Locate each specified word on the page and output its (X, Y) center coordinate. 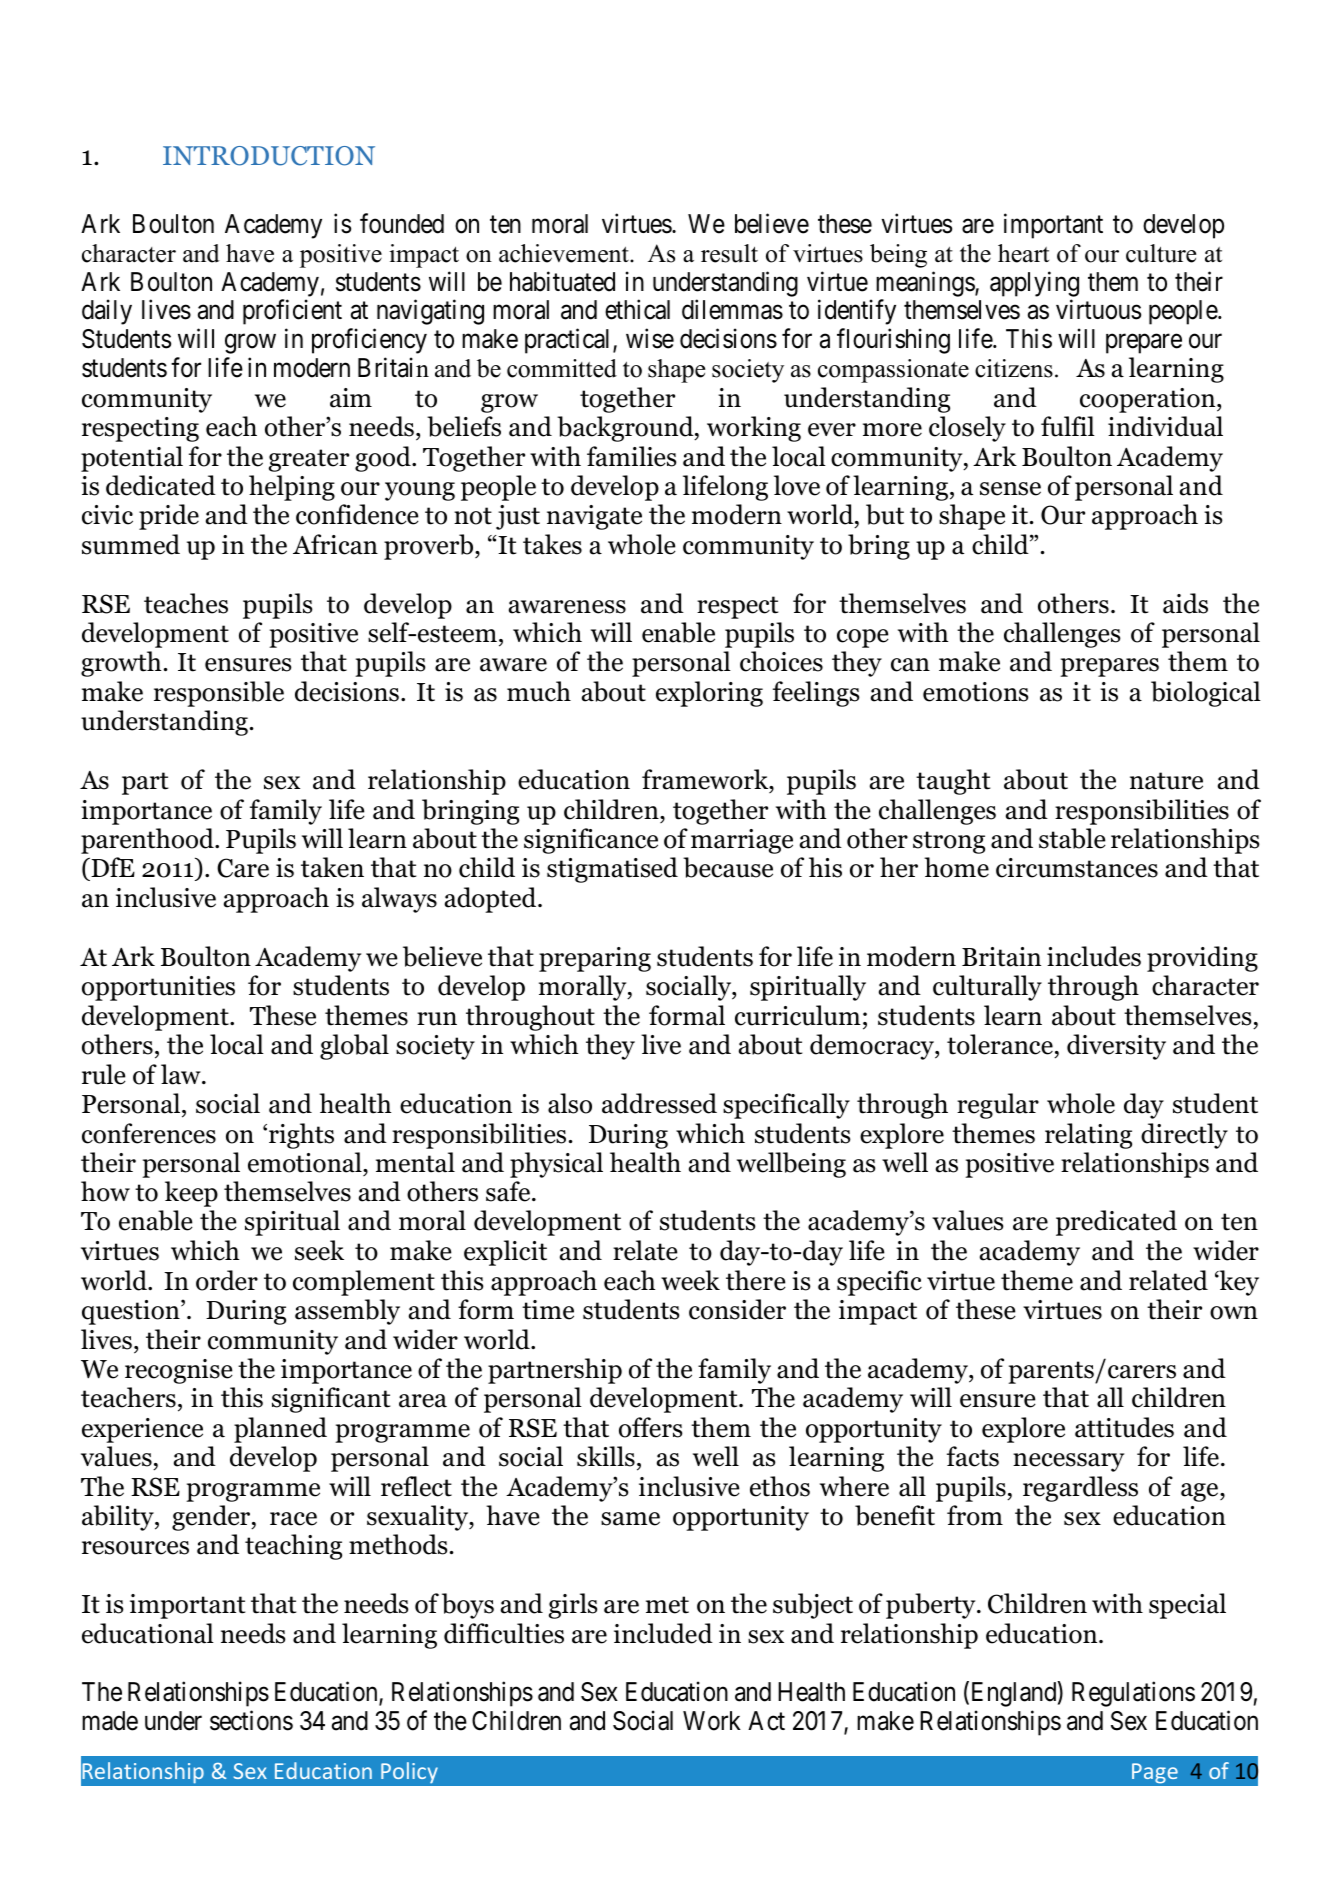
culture (1161, 253)
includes (1094, 956)
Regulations (1133, 1694)
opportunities (158, 988)
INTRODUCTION (269, 156)
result (729, 253)
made (110, 1721)
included (663, 1633)
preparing (595, 959)
